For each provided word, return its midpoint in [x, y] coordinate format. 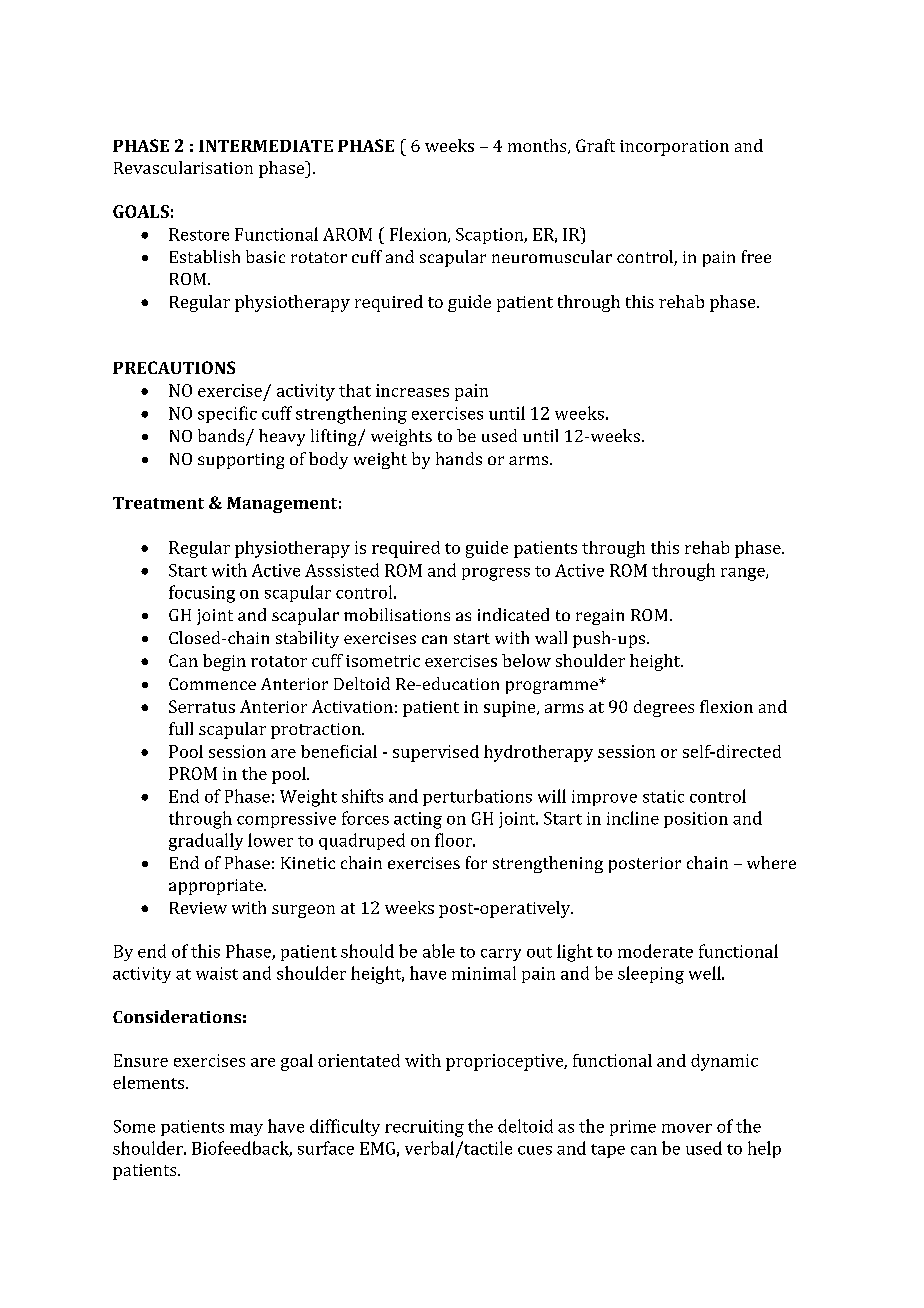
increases [412, 390]
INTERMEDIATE [266, 146]
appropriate [217, 887]
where [771, 862]
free [756, 256]
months [538, 146]
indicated [513, 614]
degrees [664, 708]
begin [224, 662]
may [246, 1130]
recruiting [424, 1128]
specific [227, 414]
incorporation [674, 148]
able [439, 951]
